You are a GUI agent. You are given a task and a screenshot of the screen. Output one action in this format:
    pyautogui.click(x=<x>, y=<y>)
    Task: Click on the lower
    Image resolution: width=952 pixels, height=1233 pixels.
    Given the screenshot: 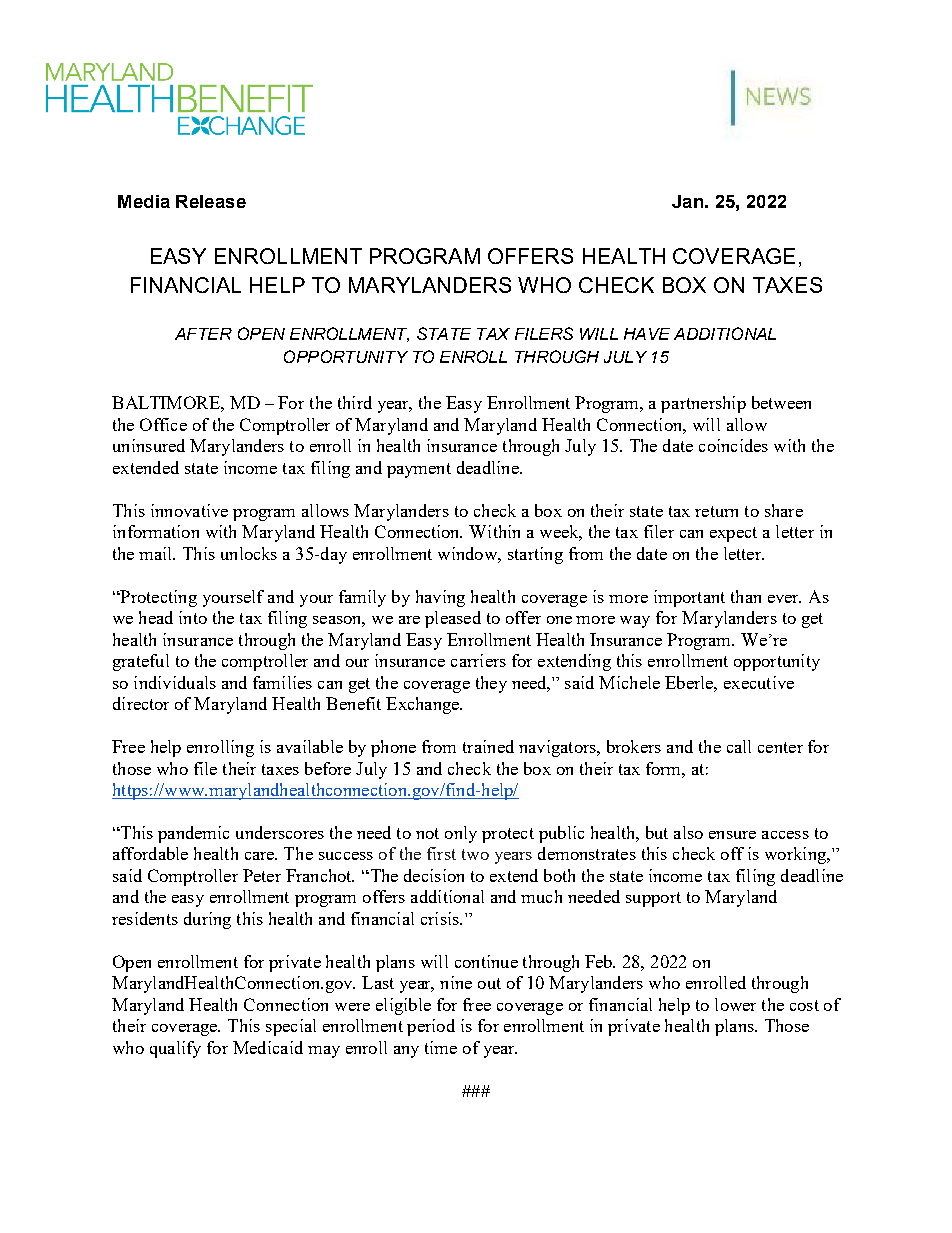 What is the action you would take?
    pyautogui.click(x=735, y=1004)
